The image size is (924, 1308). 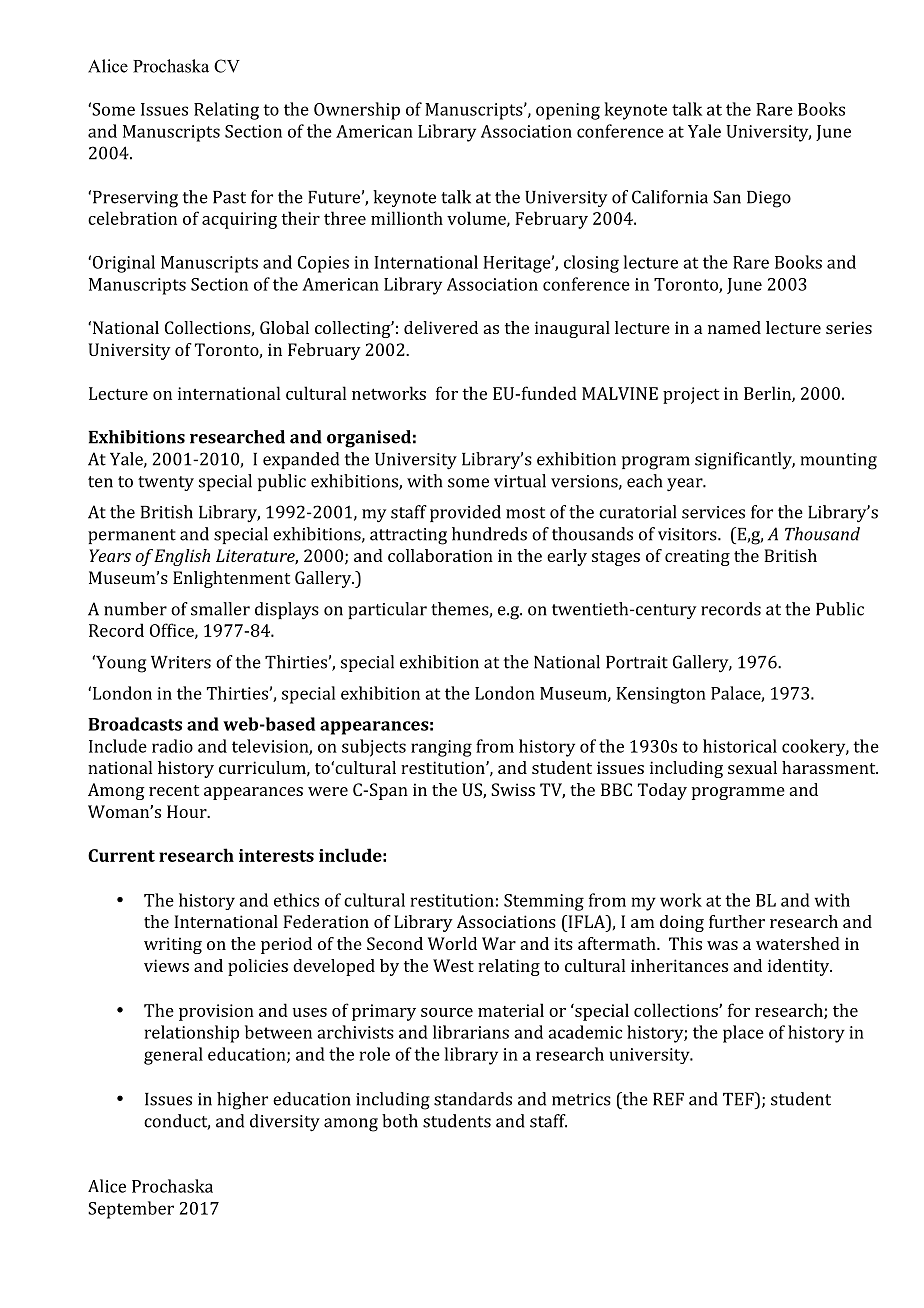 I want to click on virtual, so click(x=520, y=481).
